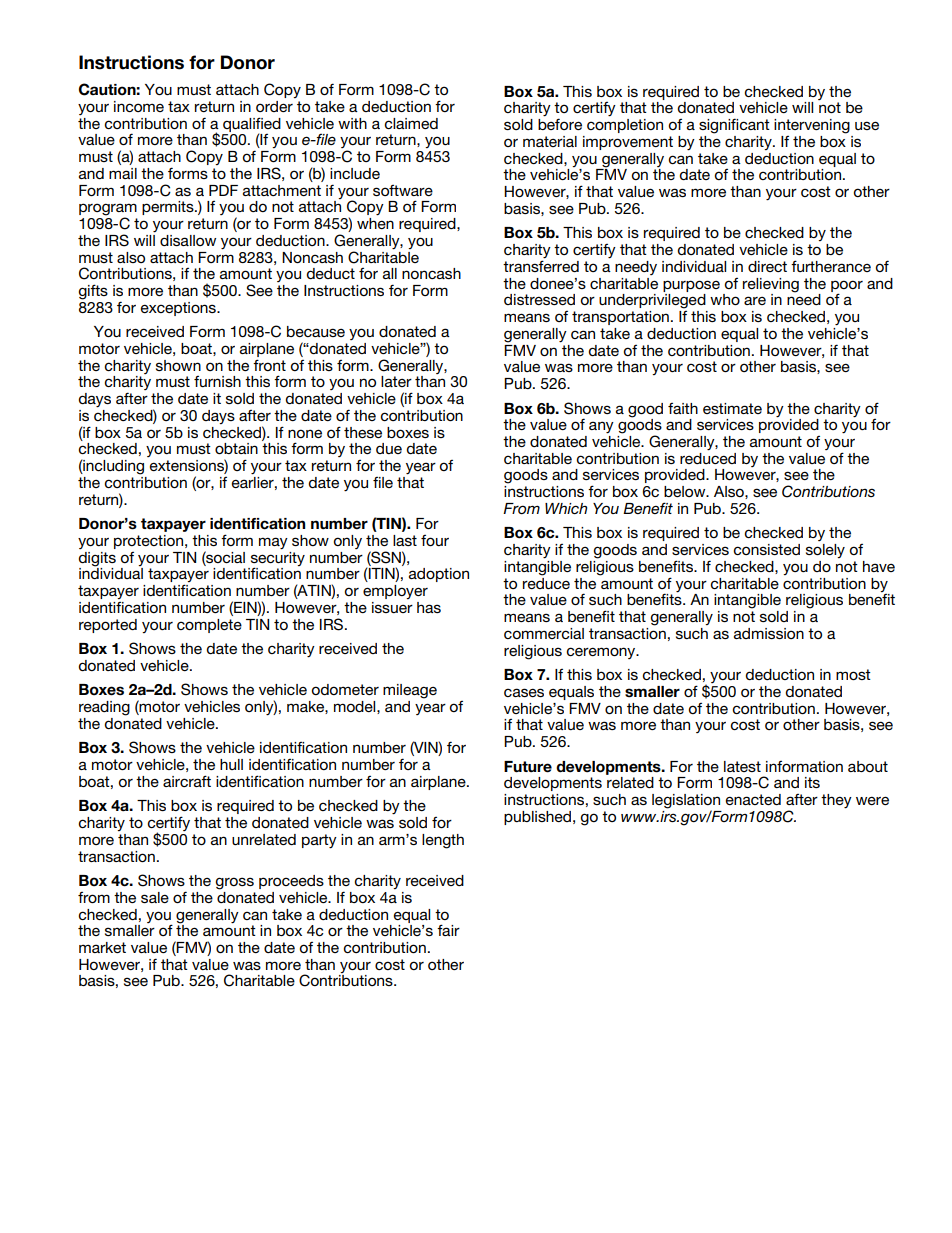  I want to click on material, so click(550, 141).
